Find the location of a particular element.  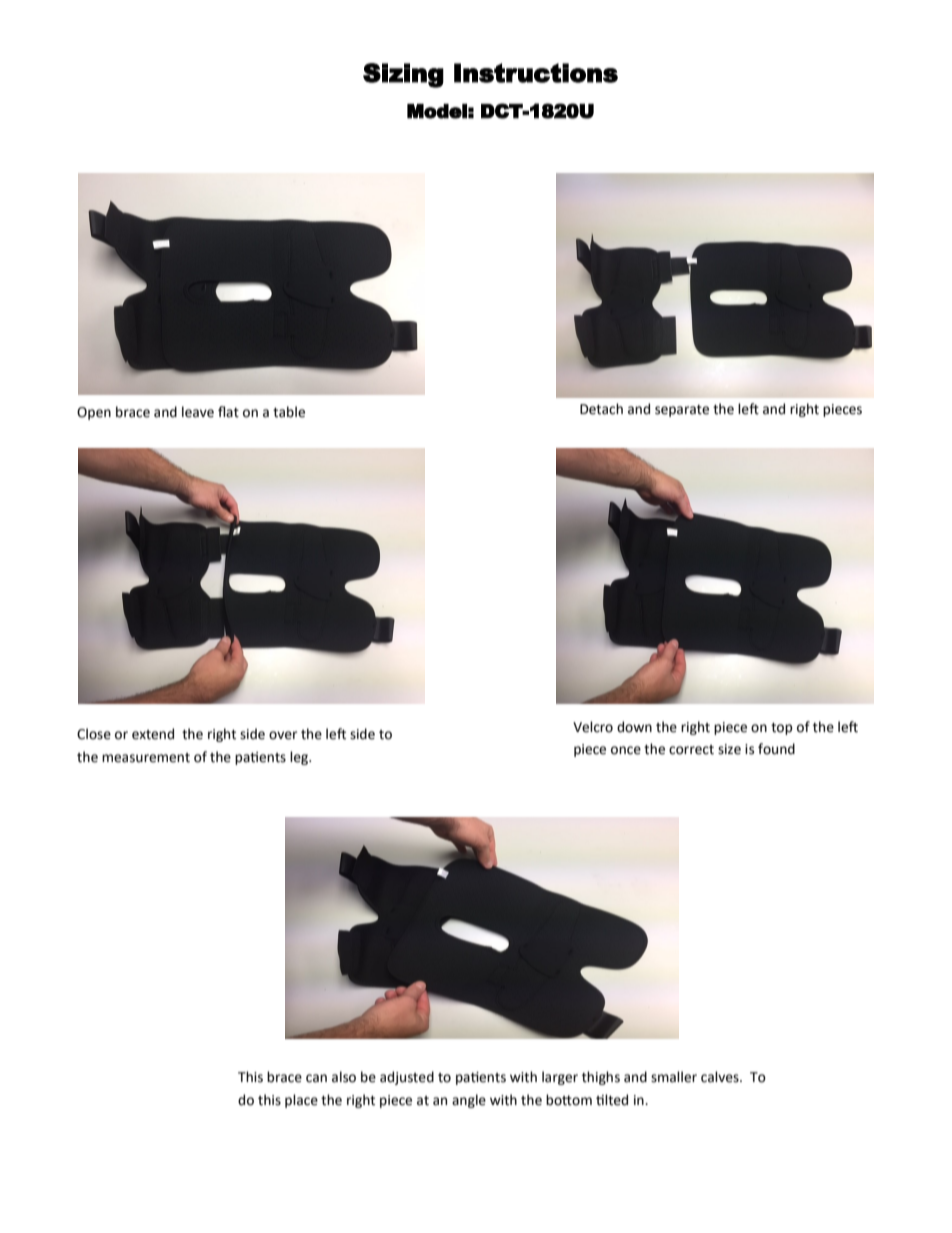

place is located at coordinates (301, 1101).
